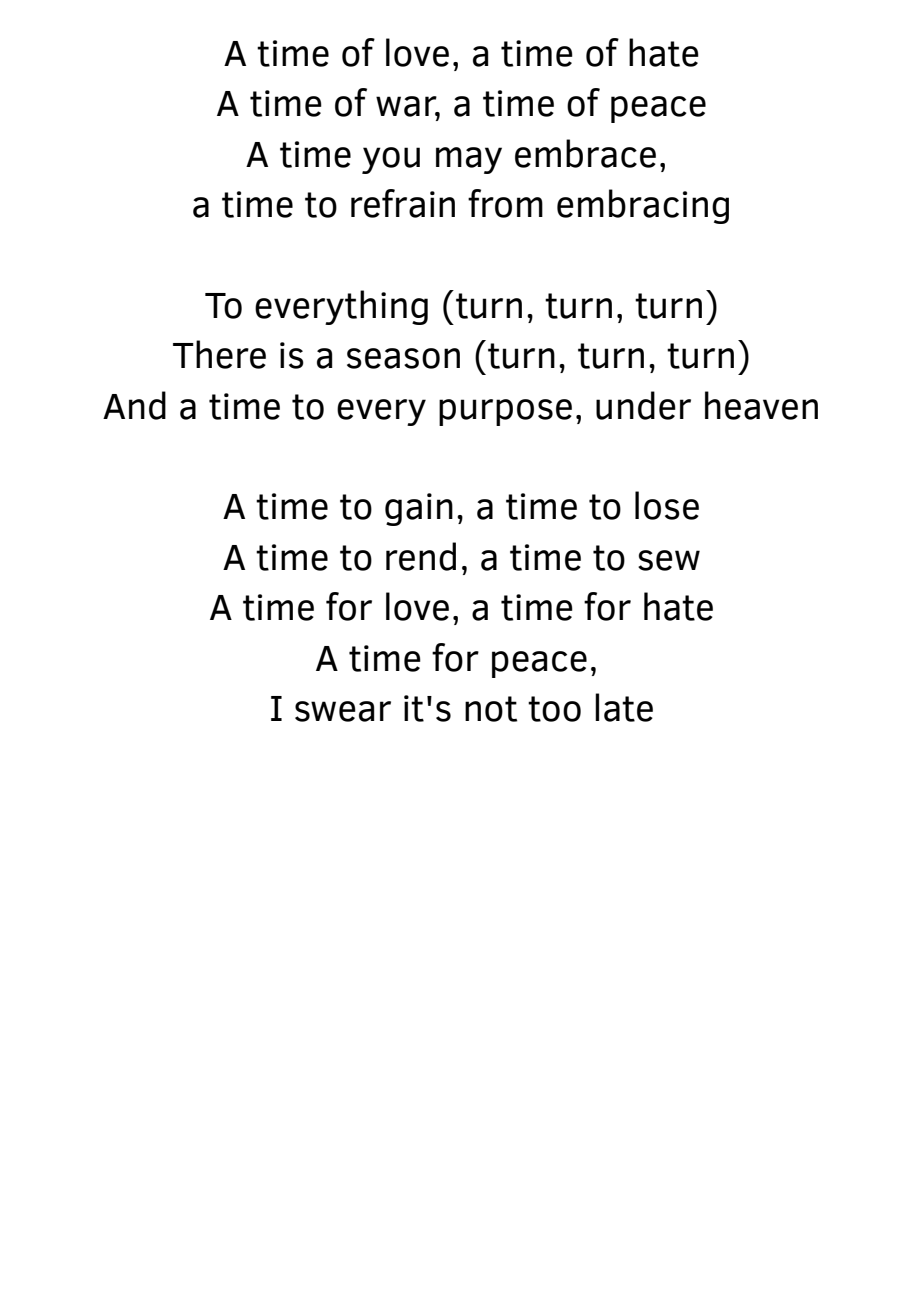 This document has width=924, height=1307. What do you see at coordinates (134, 405) in the document?
I see `And` at bounding box center [134, 405].
